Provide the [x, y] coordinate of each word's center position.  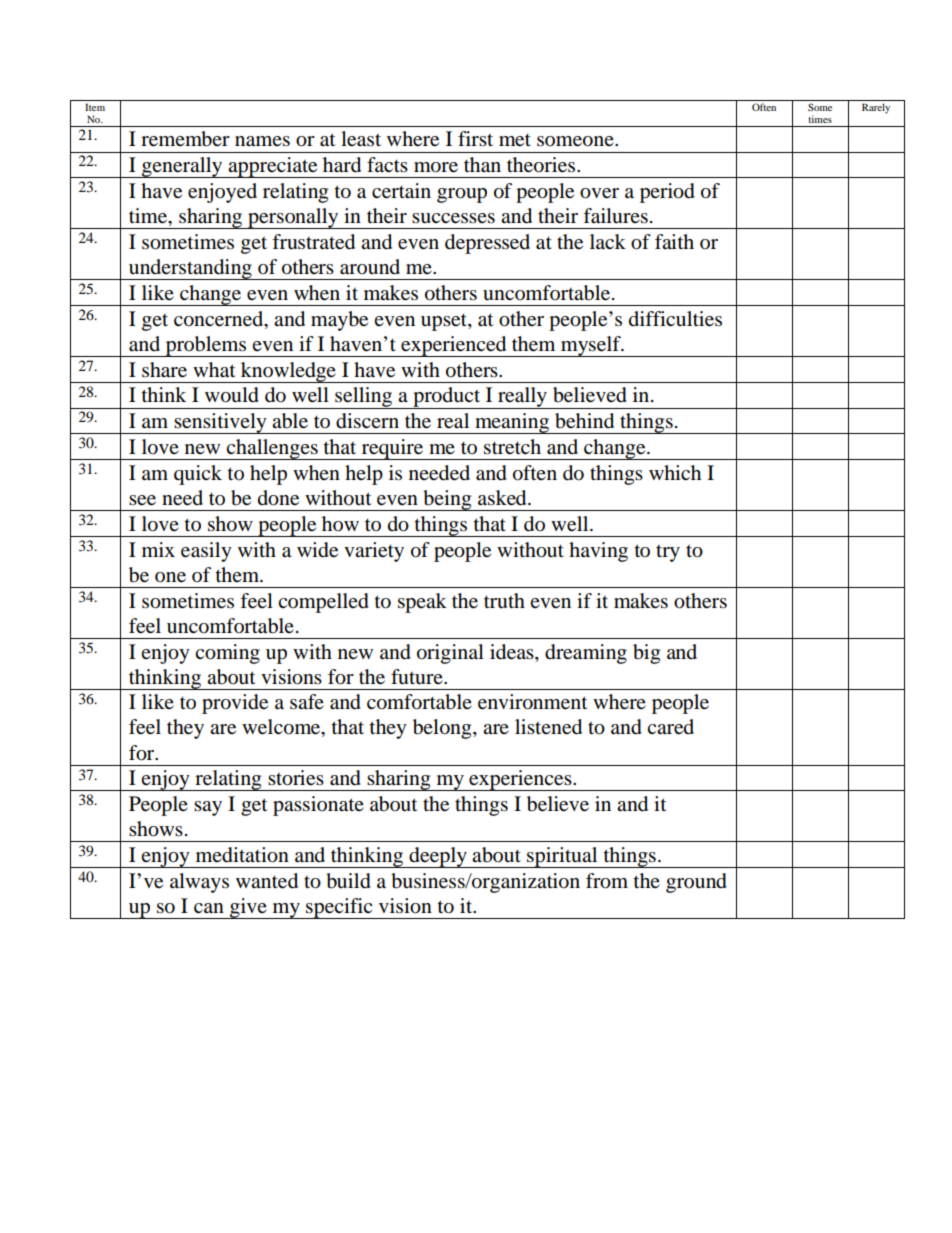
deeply [438, 857]
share [164, 370]
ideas [513, 652]
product [447, 398]
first [475, 138]
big [646, 654]
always [199, 883]
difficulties [675, 319]
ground [696, 883]
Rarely [876, 108]
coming [227, 654]
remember [185, 139]
